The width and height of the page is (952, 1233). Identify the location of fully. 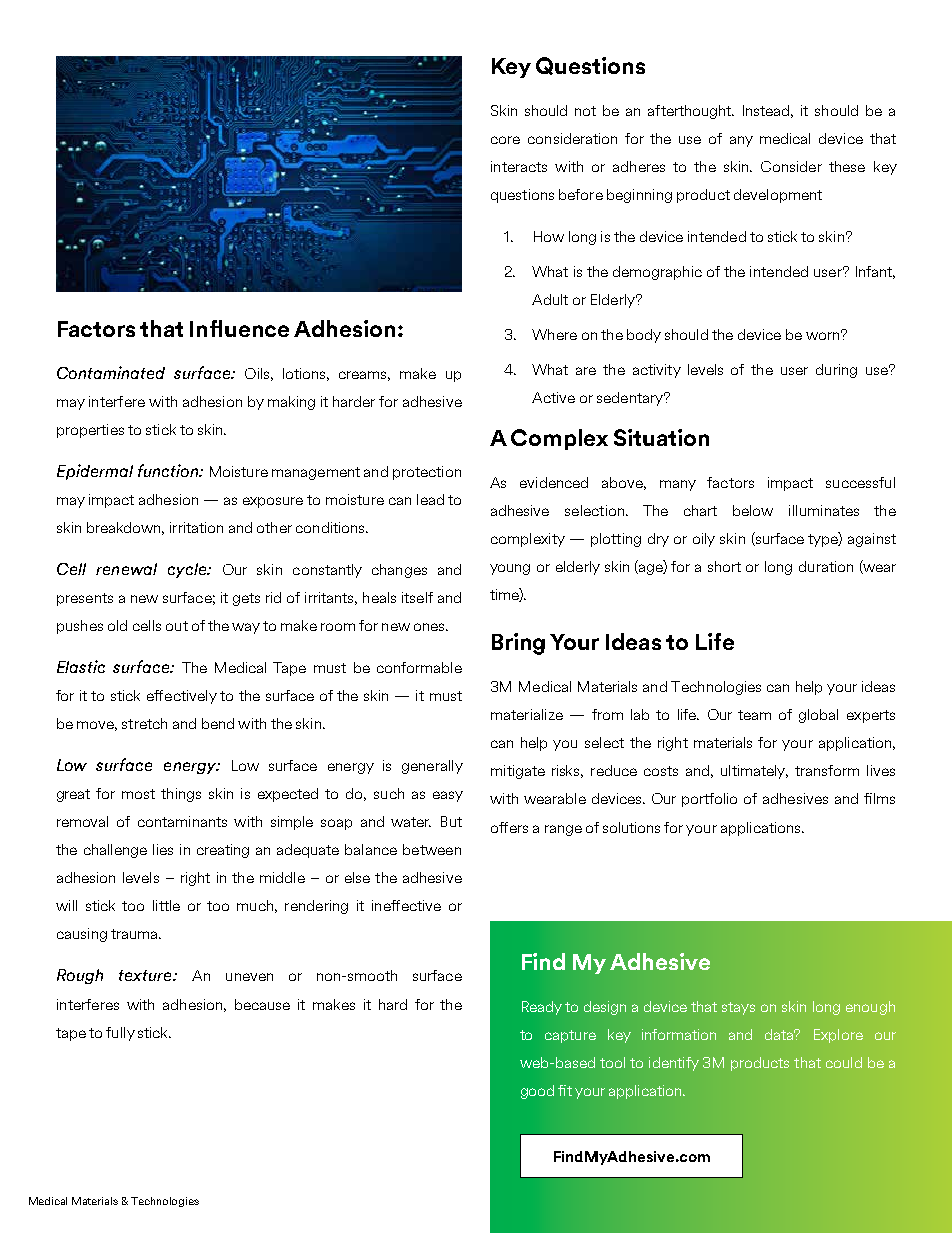
(120, 1034).
